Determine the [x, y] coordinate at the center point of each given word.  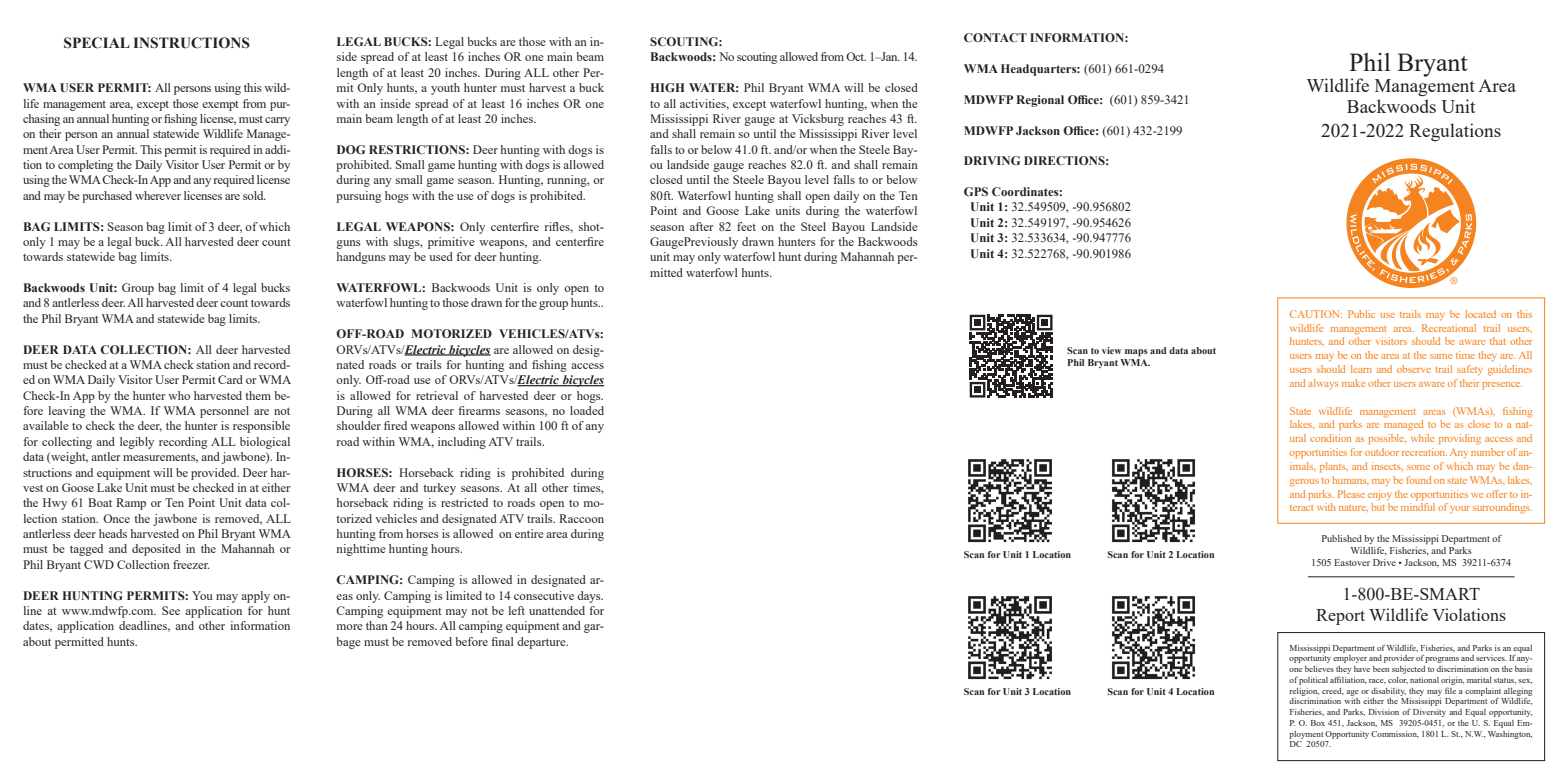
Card [230, 379]
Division [1384, 712]
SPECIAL [97, 43]
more [350, 627]
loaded [587, 410]
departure [542, 643]
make [1353, 383]
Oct [856, 56]
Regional [1040, 101]
